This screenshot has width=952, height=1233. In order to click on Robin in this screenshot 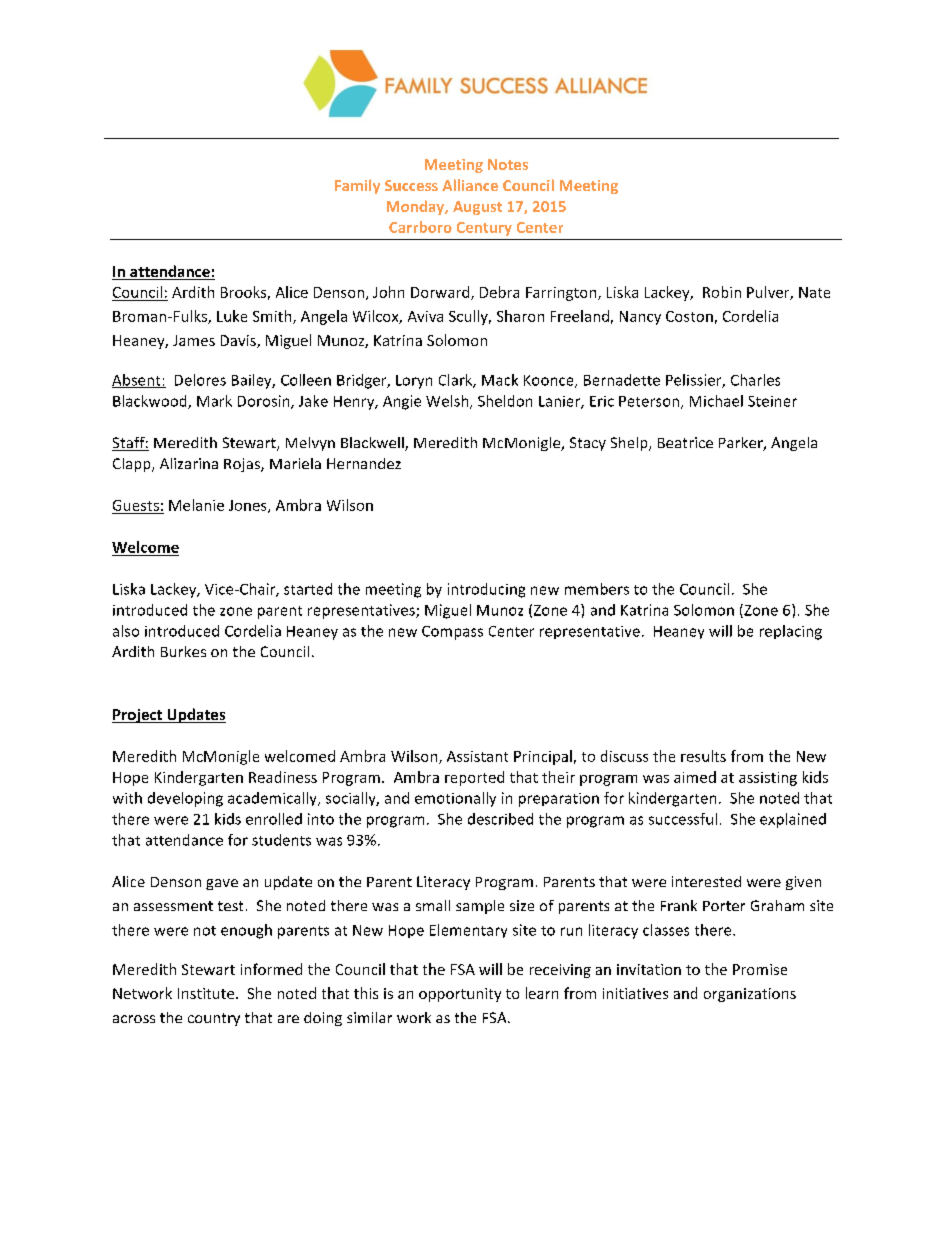, I will do `click(722, 292)`.
